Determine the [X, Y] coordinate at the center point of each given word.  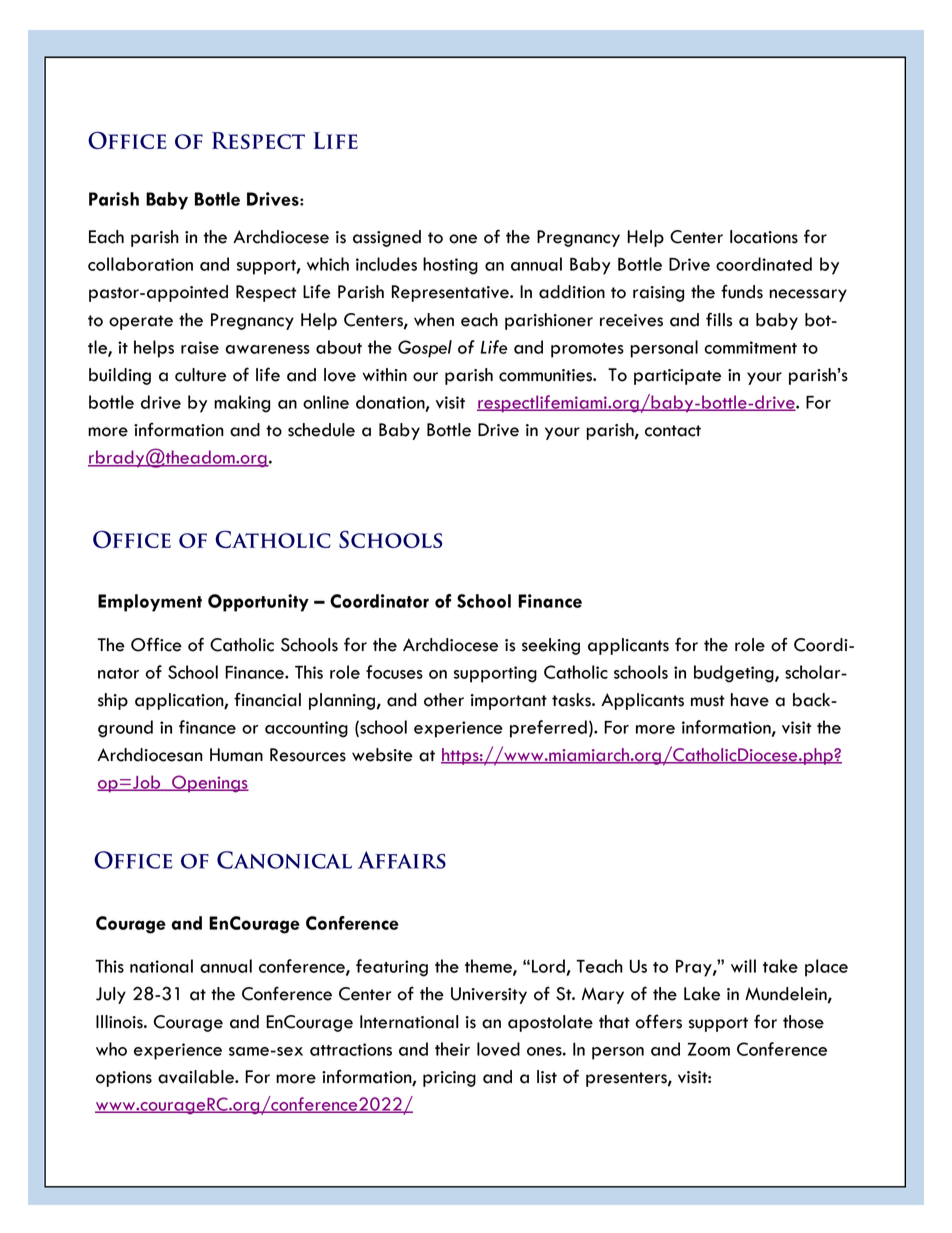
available [197, 1077]
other [444, 700]
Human [236, 755]
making [242, 404]
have [750, 700]
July [111, 995]
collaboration [140, 264]
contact [673, 431]
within [384, 374]
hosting [450, 266]
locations [764, 237]
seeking [551, 646]
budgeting [735, 674]
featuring [392, 968]
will [743, 966]
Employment [150, 603]
